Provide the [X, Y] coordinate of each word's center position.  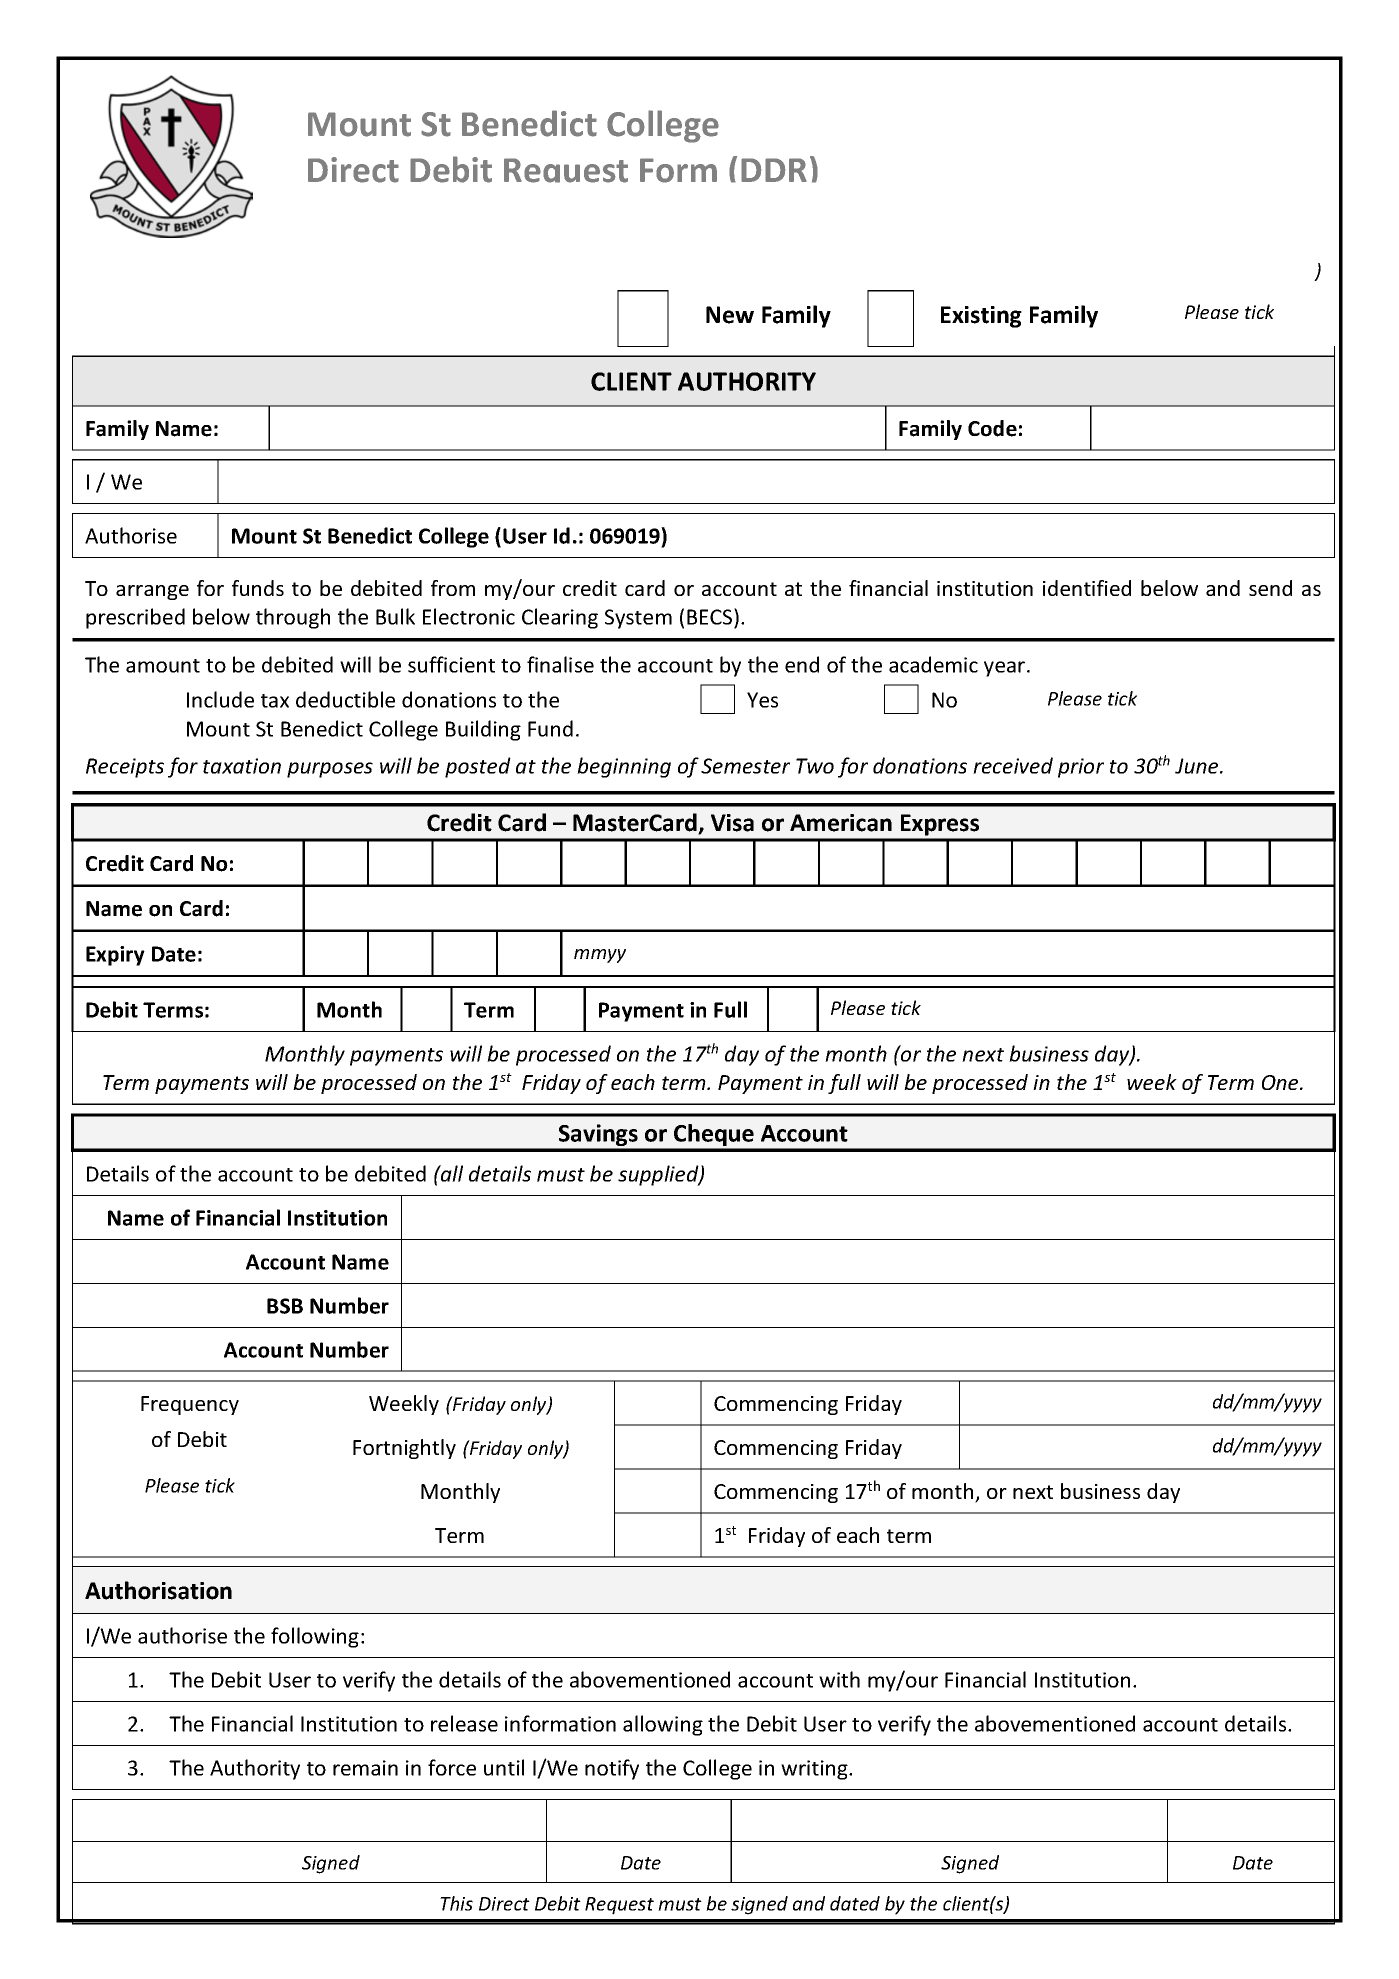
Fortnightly [404, 1449]
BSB [285, 1306]
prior [1081, 768]
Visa [732, 823]
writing [815, 1770]
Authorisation [158, 1590]
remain [365, 1768]
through [293, 618]
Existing [981, 317]
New [730, 315]
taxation [242, 766]
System [638, 619]
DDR [774, 170]
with [839, 1679]
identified [1087, 588]
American [841, 823]
